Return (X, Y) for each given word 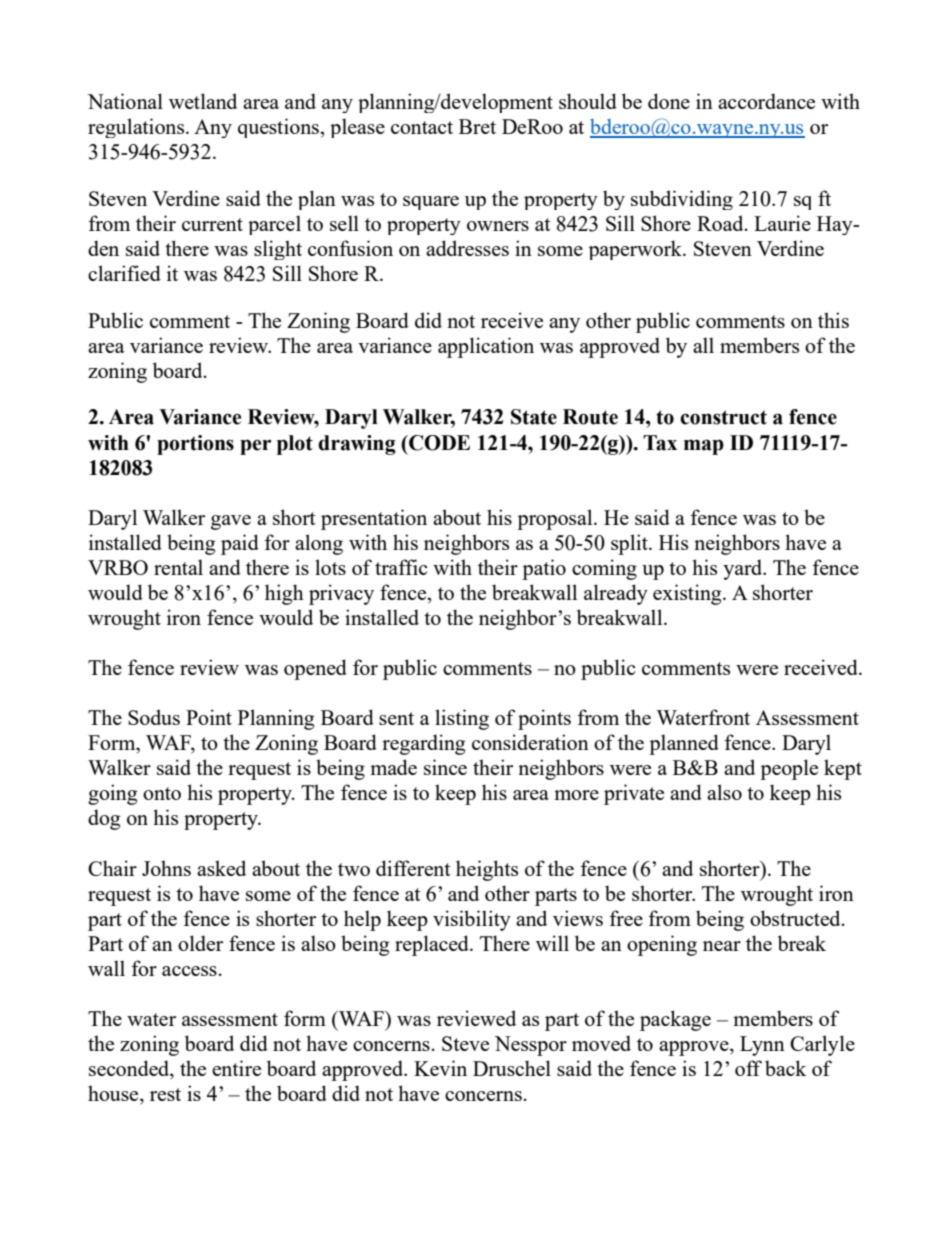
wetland (203, 101)
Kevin (440, 1068)
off (748, 1068)
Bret (477, 126)
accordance (766, 101)
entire (236, 1068)
